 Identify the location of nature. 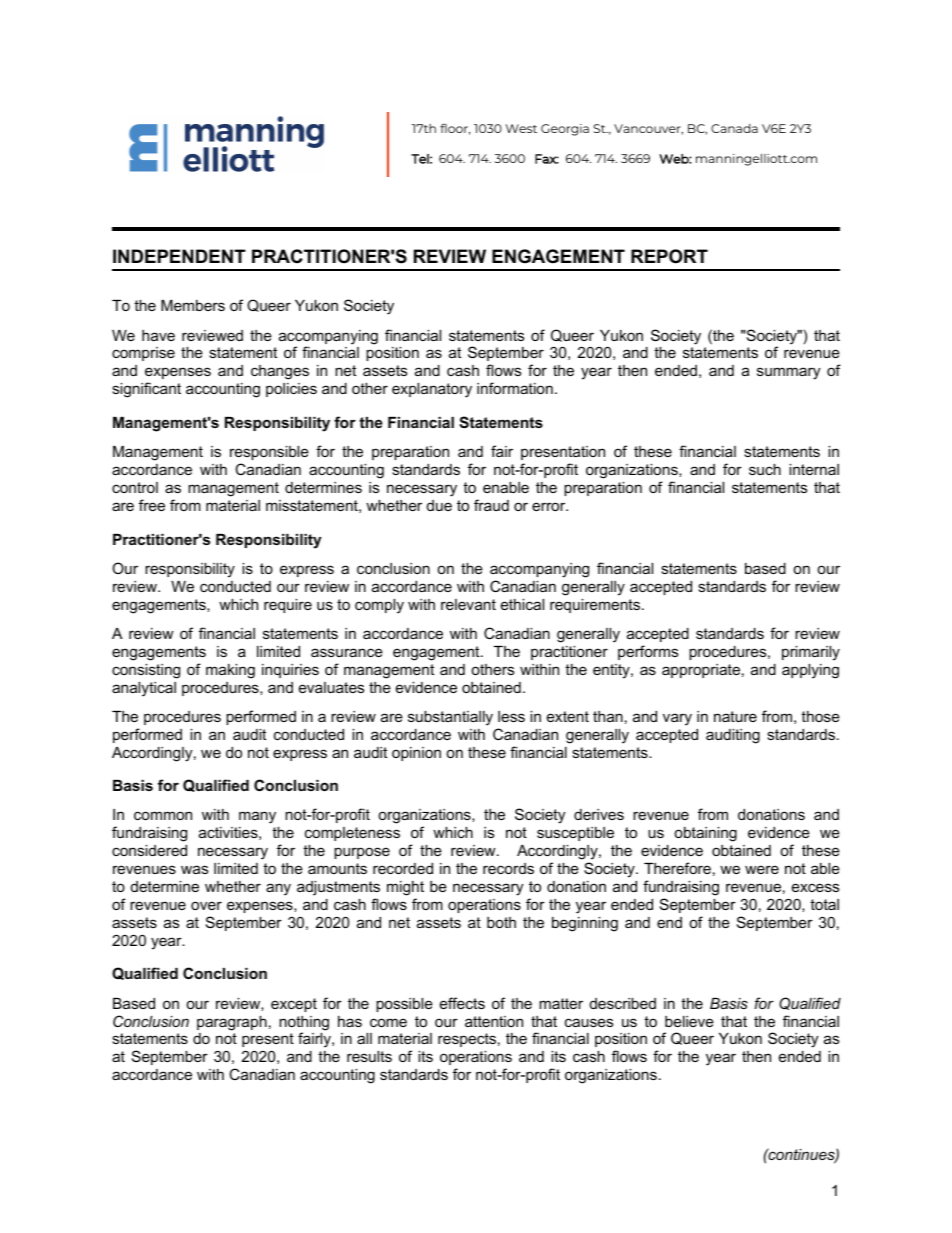
(735, 716).
